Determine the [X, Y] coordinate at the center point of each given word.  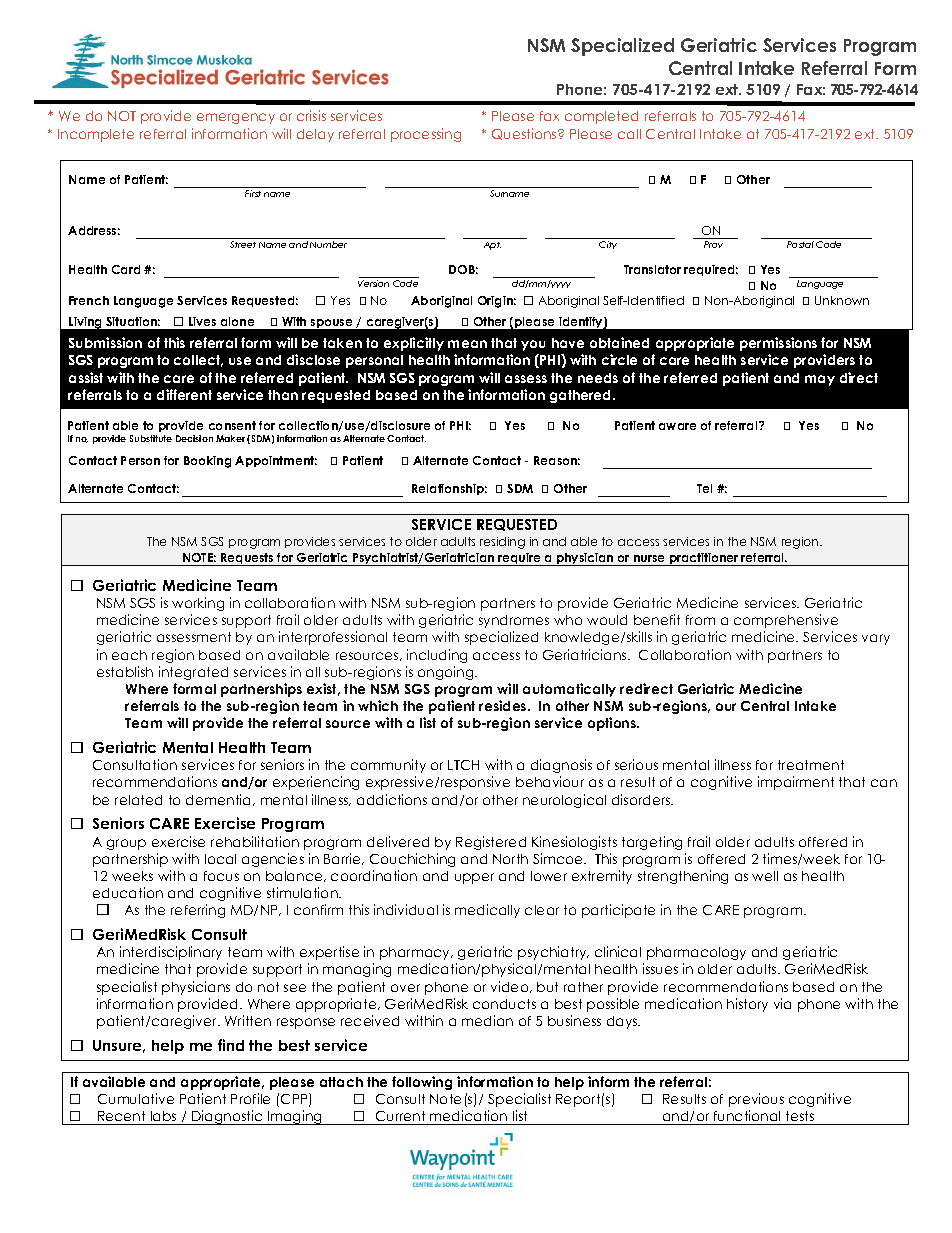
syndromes [514, 621]
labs [163, 1116]
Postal [800, 244]
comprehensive [786, 621]
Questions [525, 134]
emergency [236, 118]
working [198, 604]
